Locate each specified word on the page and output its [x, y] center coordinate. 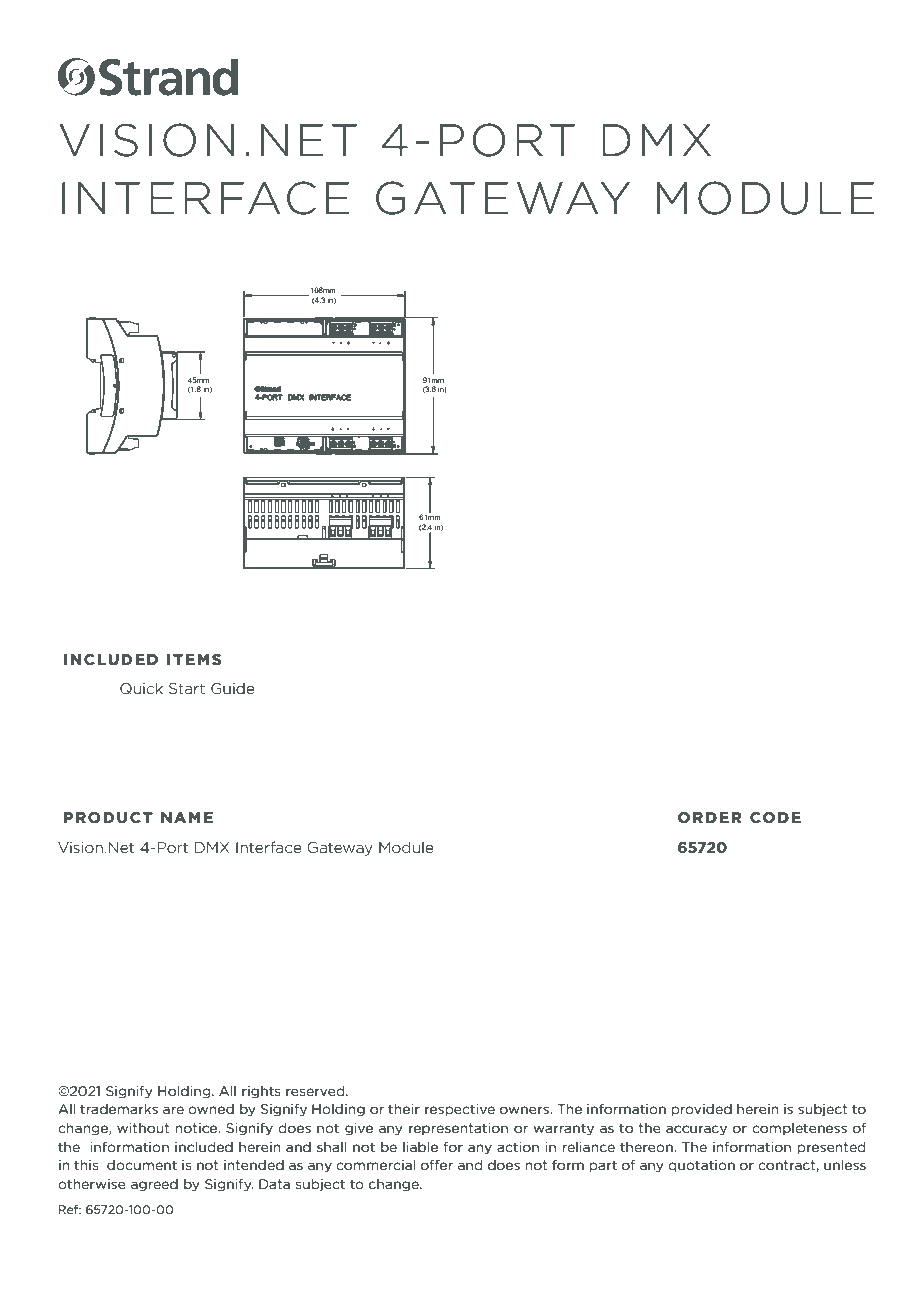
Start [187, 688]
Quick [141, 688]
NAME [187, 817]
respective [460, 1110]
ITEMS [194, 659]
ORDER [709, 817]
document [142, 1165]
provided [701, 1110]
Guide [233, 688]
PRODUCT [108, 817]
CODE [775, 817]
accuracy [696, 1130]
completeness [799, 1129]
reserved [316, 1091]
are [173, 1110]
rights [261, 1092]
